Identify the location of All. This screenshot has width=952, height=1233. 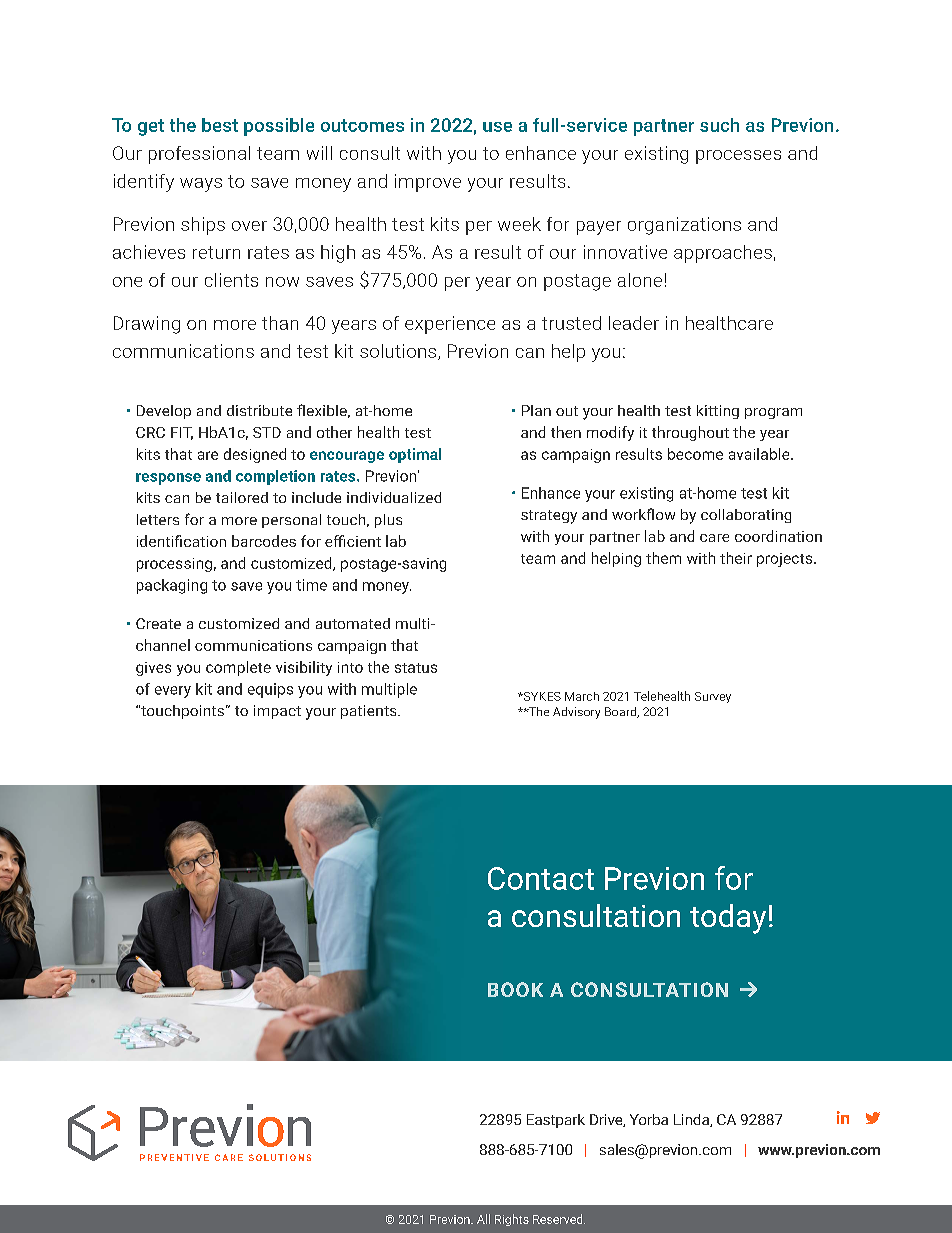
(483, 1219).
